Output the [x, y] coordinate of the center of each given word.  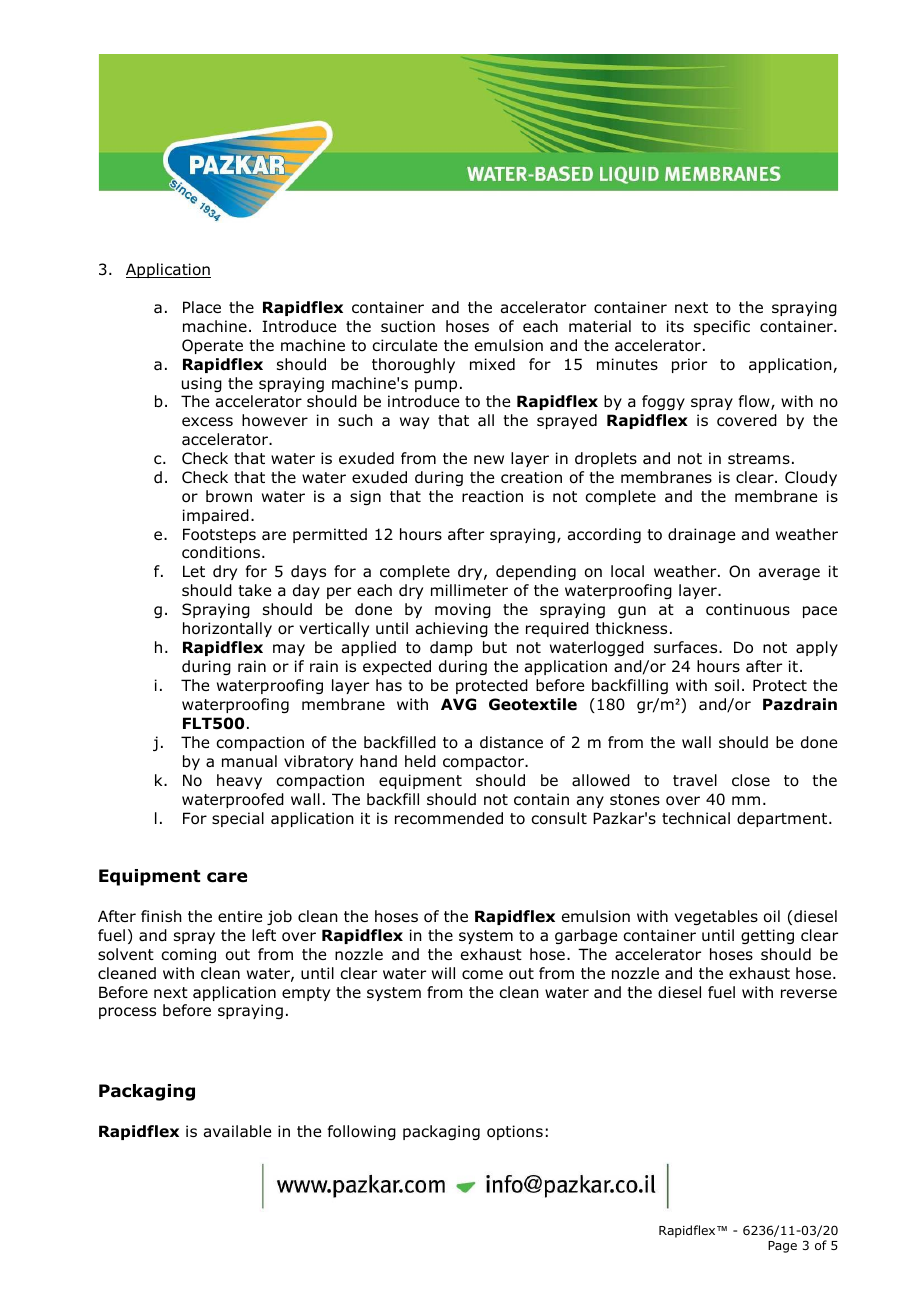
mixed [492, 364]
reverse [809, 993]
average [789, 574]
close [751, 780]
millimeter [469, 590]
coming [188, 955]
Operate [212, 346]
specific [722, 327]
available [237, 1131]
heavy [239, 781]
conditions [221, 552]
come [482, 975]
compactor [484, 763]
